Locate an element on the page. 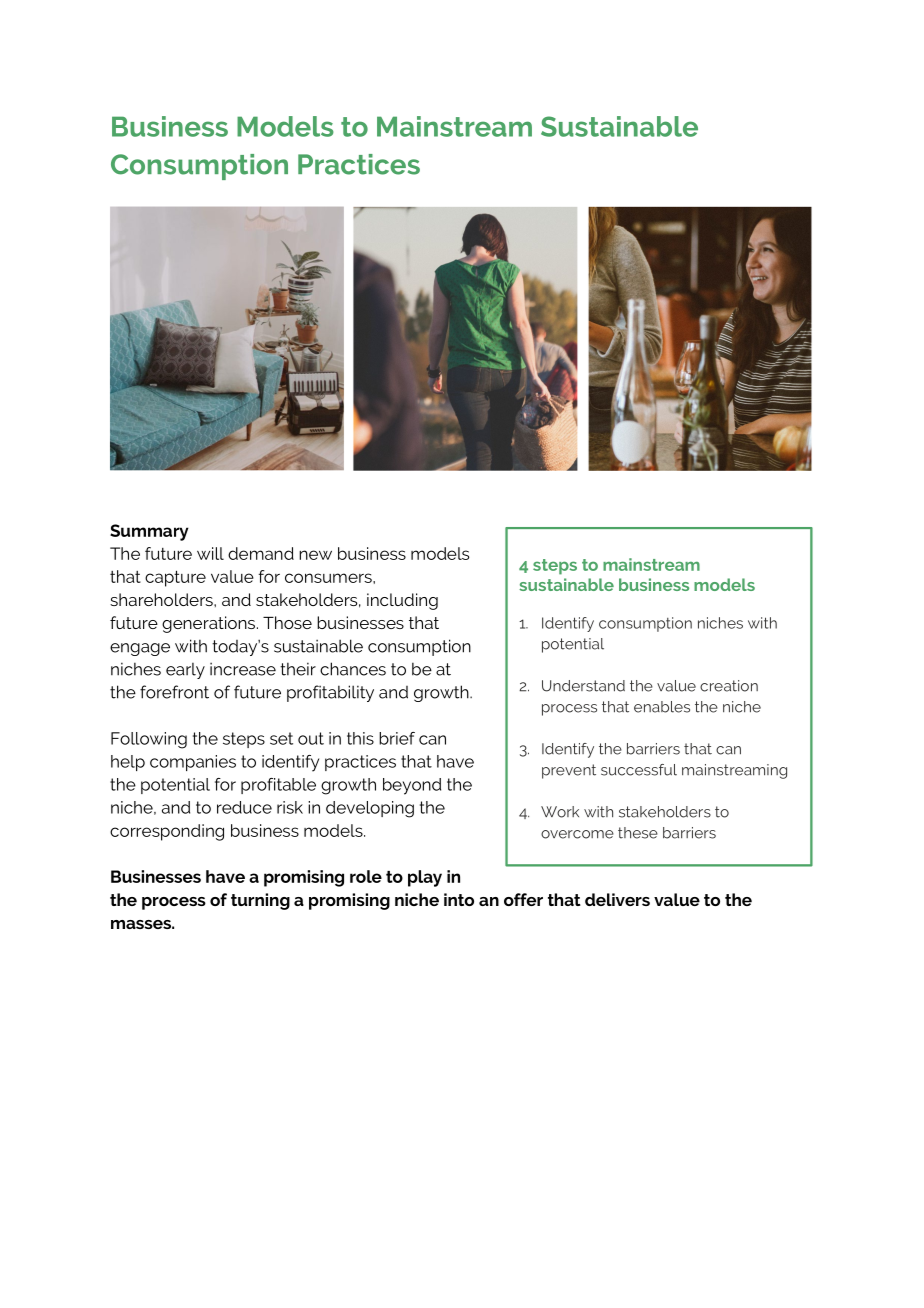  these is located at coordinates (638, 833).
